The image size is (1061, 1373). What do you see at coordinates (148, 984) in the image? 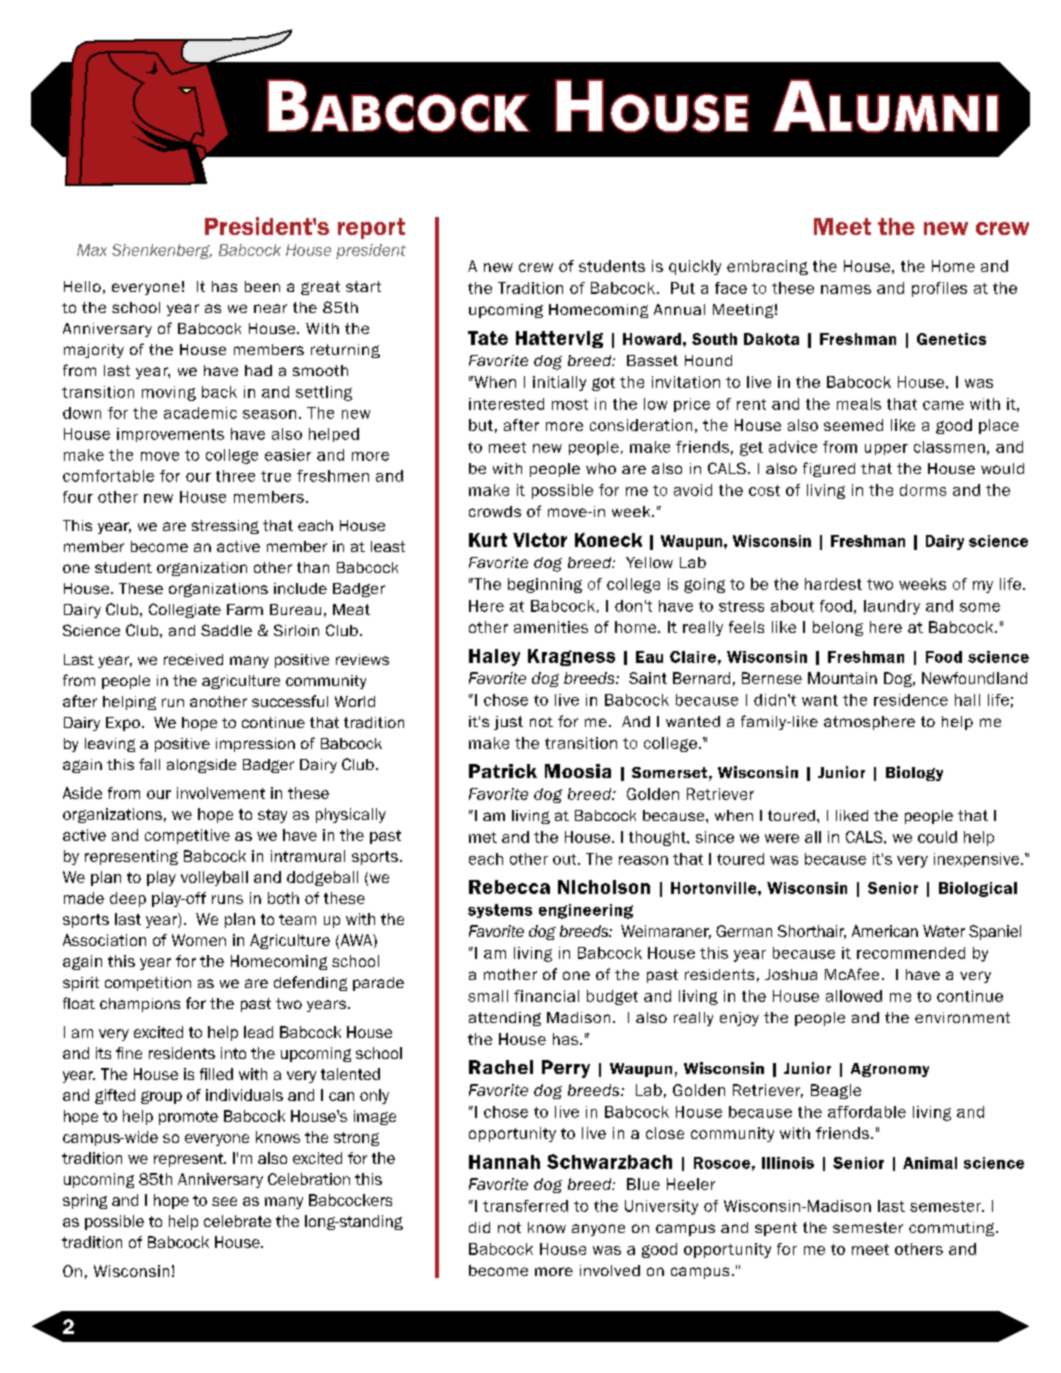
I see `competition` at bounding box center [148, 984].
